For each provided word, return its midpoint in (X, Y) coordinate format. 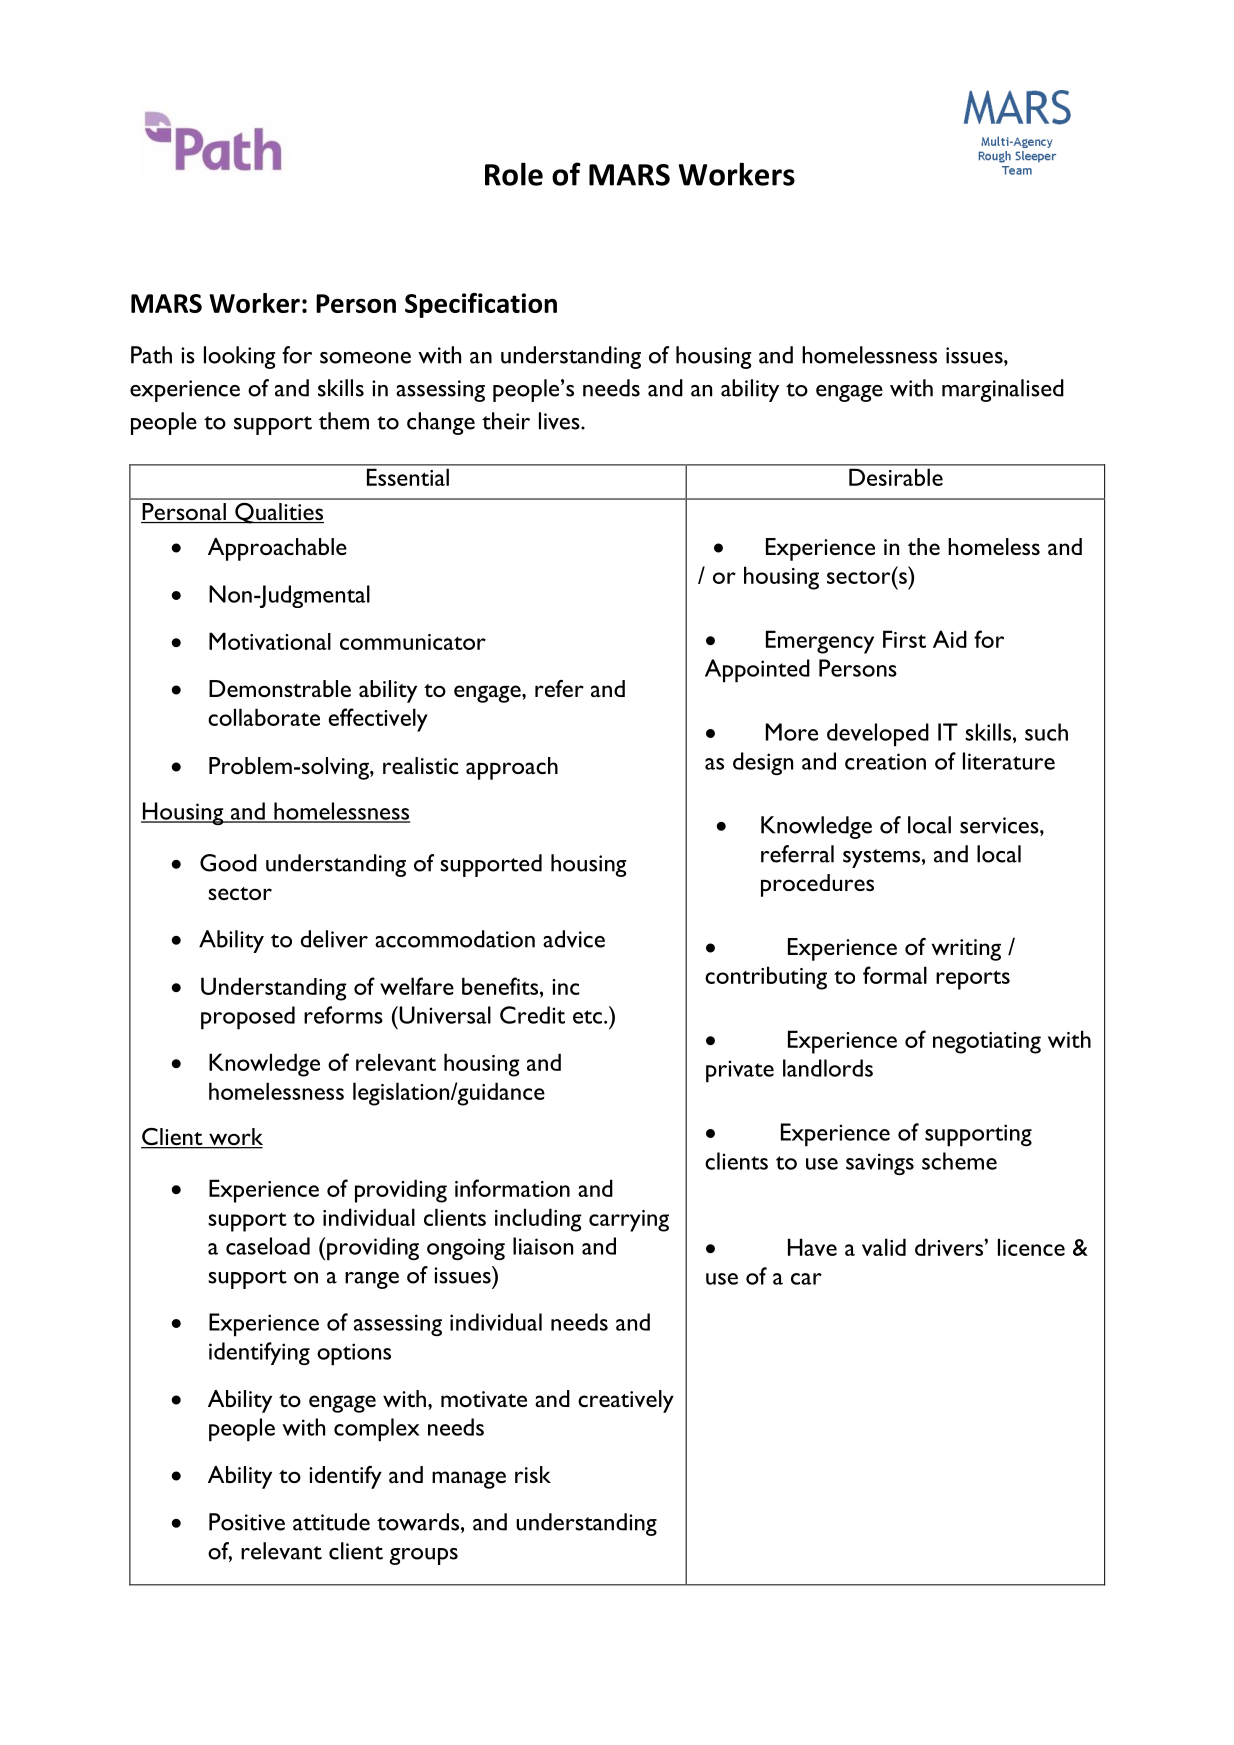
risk (533, 1474)
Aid (950, 639)
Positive (247, 1522)
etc (589, 1017)
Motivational (270, 641)
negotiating (987, 1043)
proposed (248, 1018)
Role (514, 174)
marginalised (1003, 390)
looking (240, 357)
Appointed (757, 671)
